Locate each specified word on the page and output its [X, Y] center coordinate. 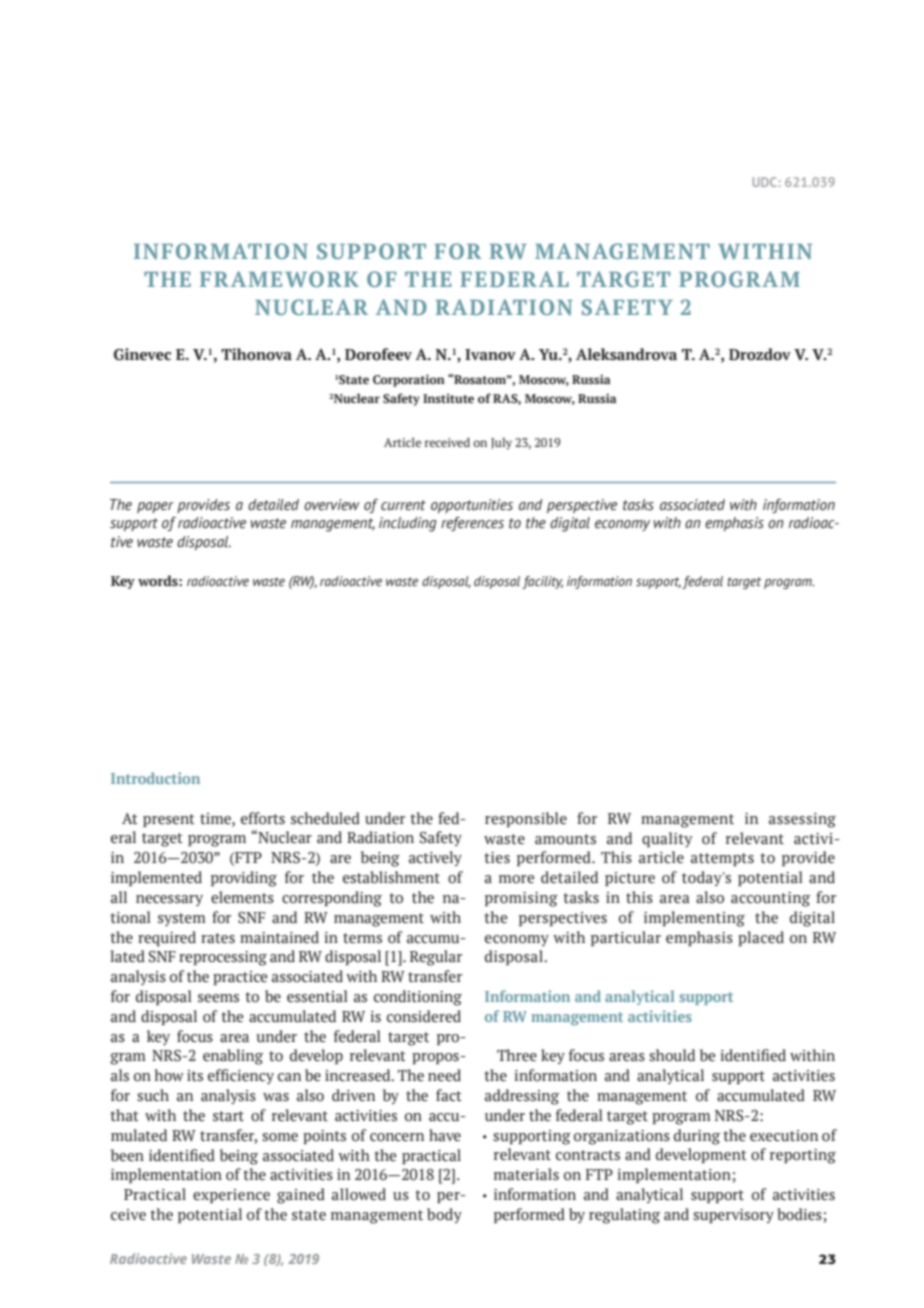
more [516, 879]
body [444, 1215]
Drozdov [760, 354]
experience [231, 1196]
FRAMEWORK [279, 279]
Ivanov [490, 355]
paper [155, 507]
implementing [694, 919]
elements [242, 897]
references [472, 524]
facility [542, 582]
